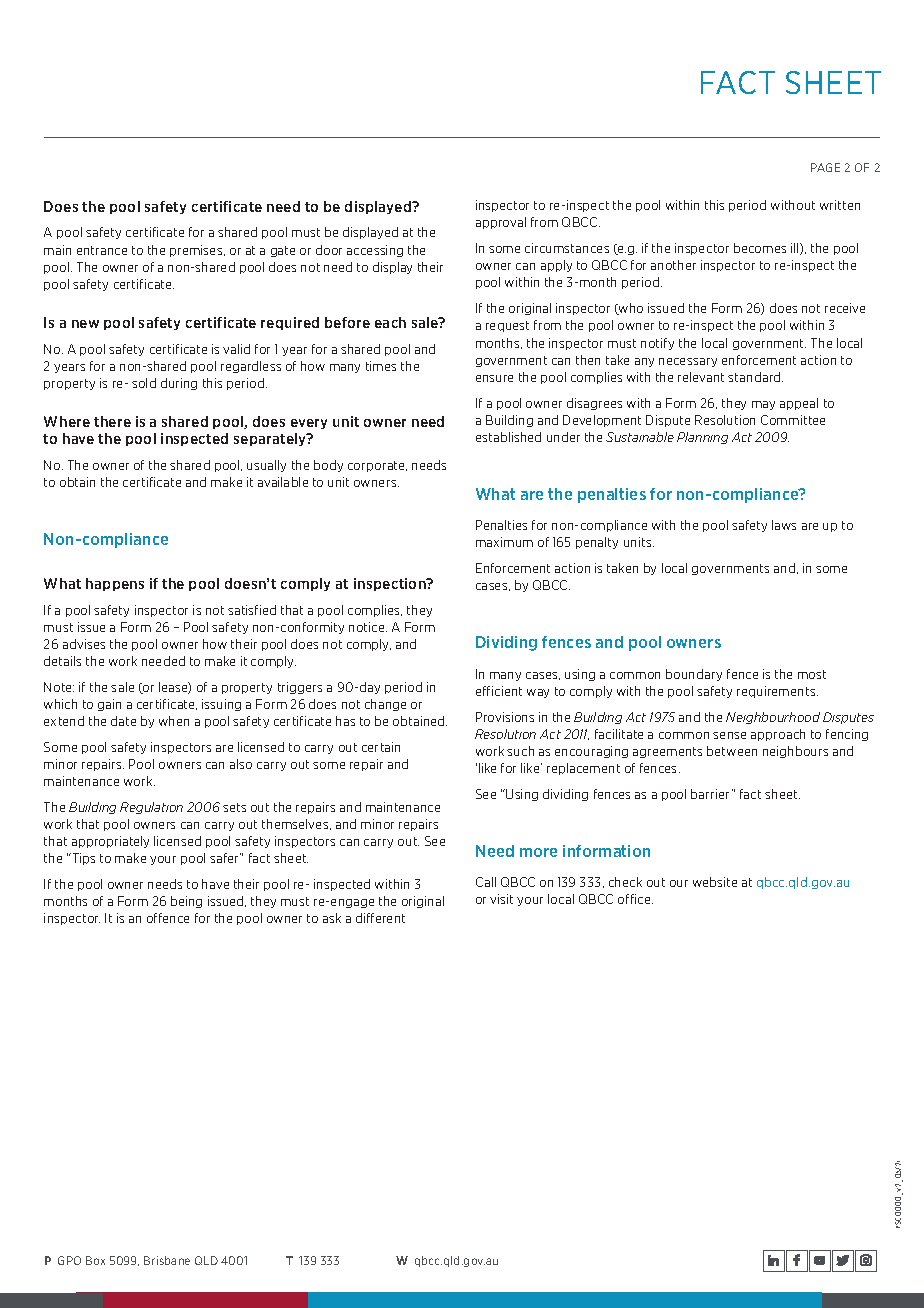  I want to click on approval, so click(501, 223).
